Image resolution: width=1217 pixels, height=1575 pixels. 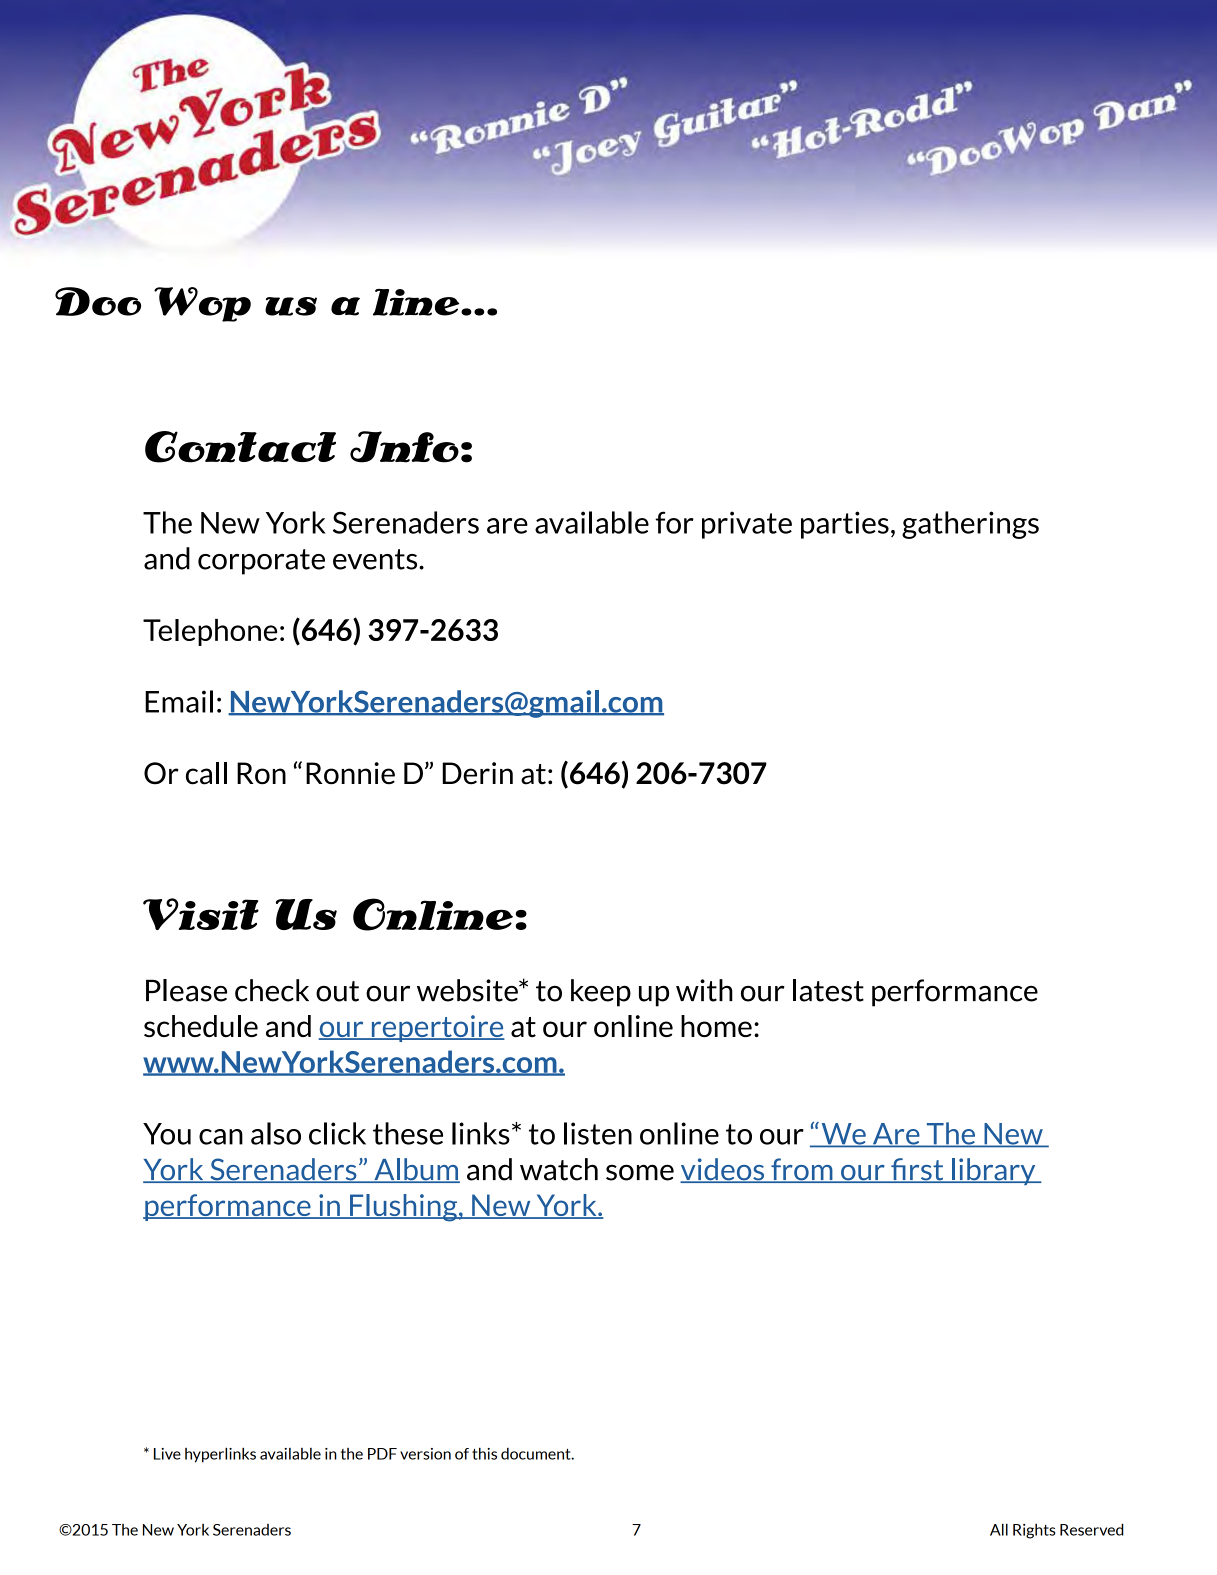 I want to click on corporate, so click(x=261, y=562).
